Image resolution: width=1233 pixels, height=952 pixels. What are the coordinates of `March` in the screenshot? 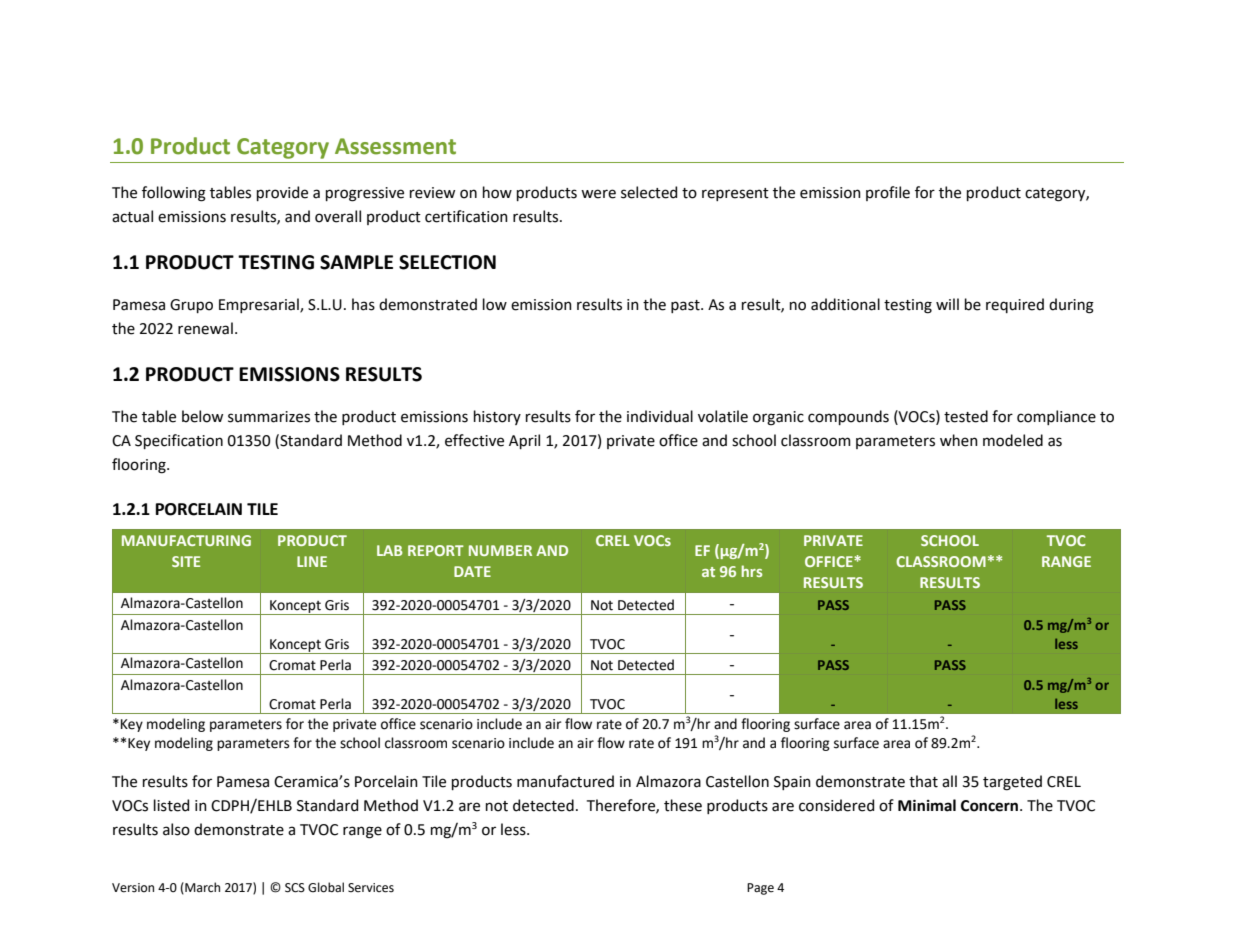 It's located at (201, 888).
